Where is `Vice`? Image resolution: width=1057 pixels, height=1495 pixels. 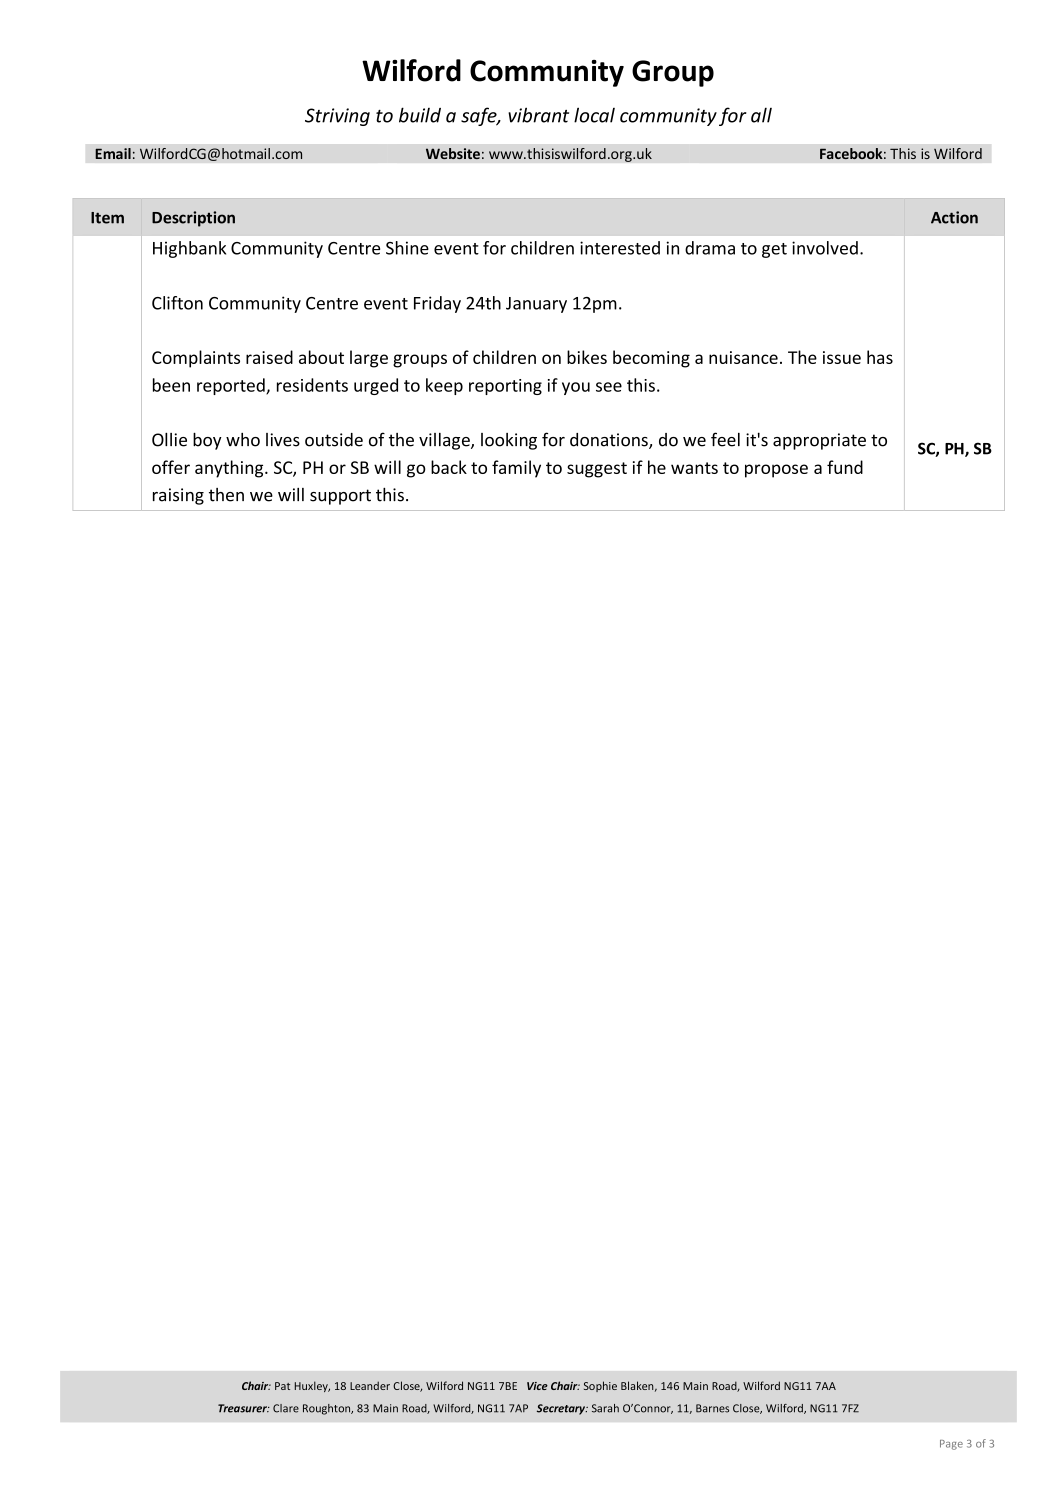
Vice is located at coordinates (537, 1386).
